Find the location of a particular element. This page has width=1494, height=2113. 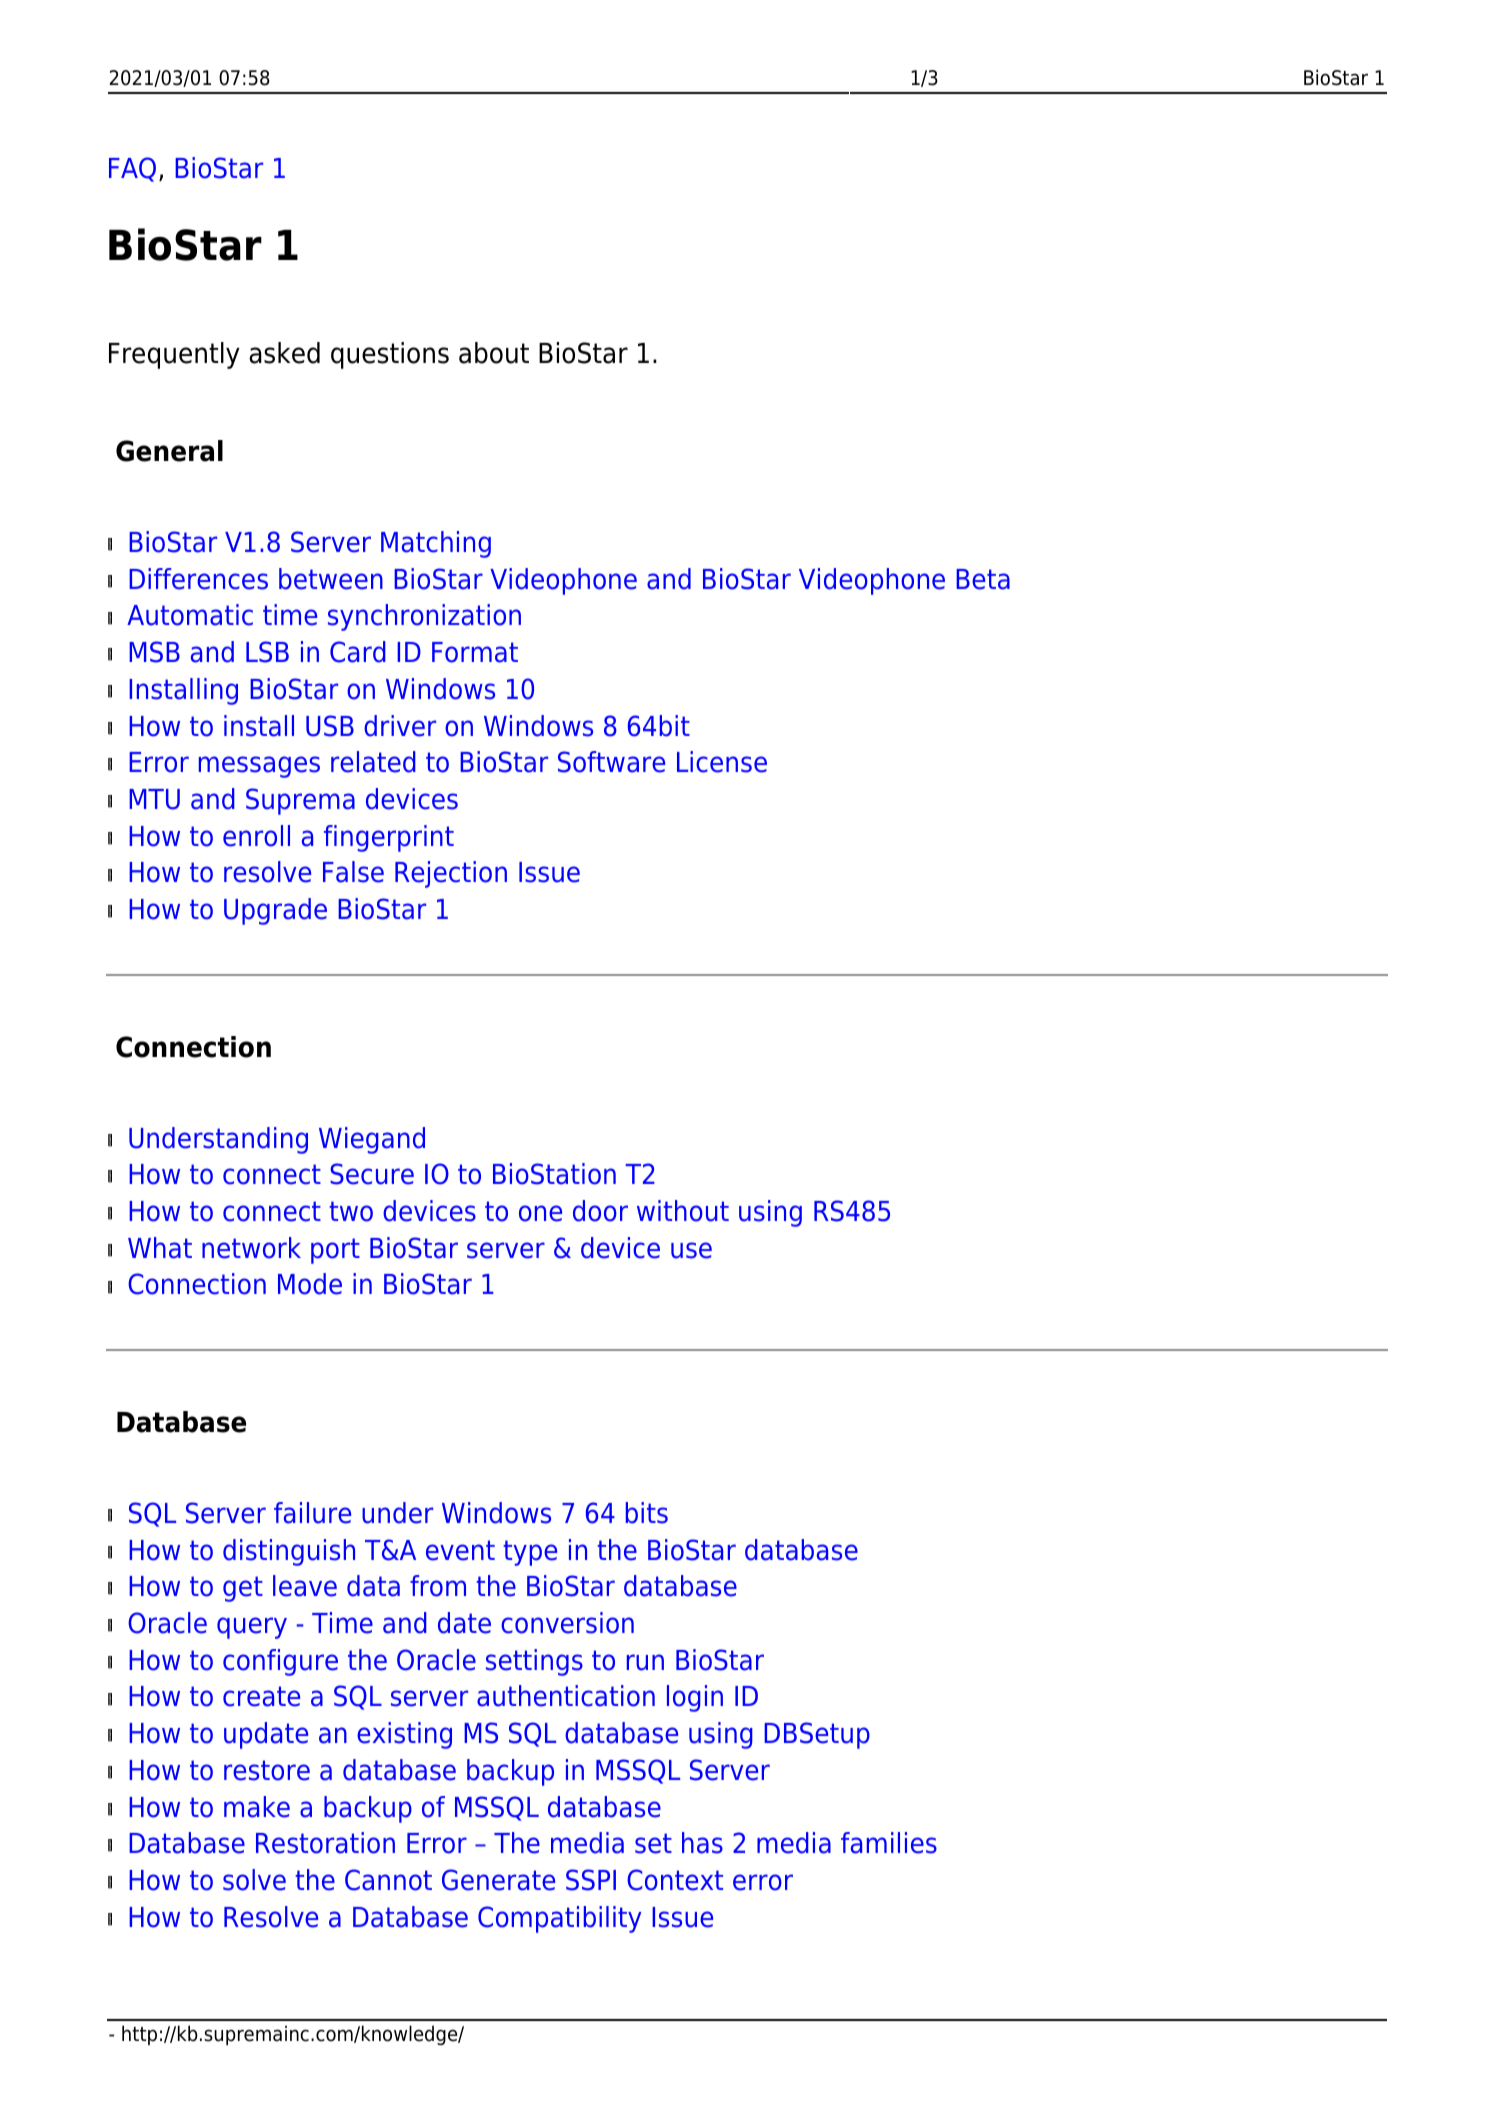

failure is located at coordinates (312, 1513).
